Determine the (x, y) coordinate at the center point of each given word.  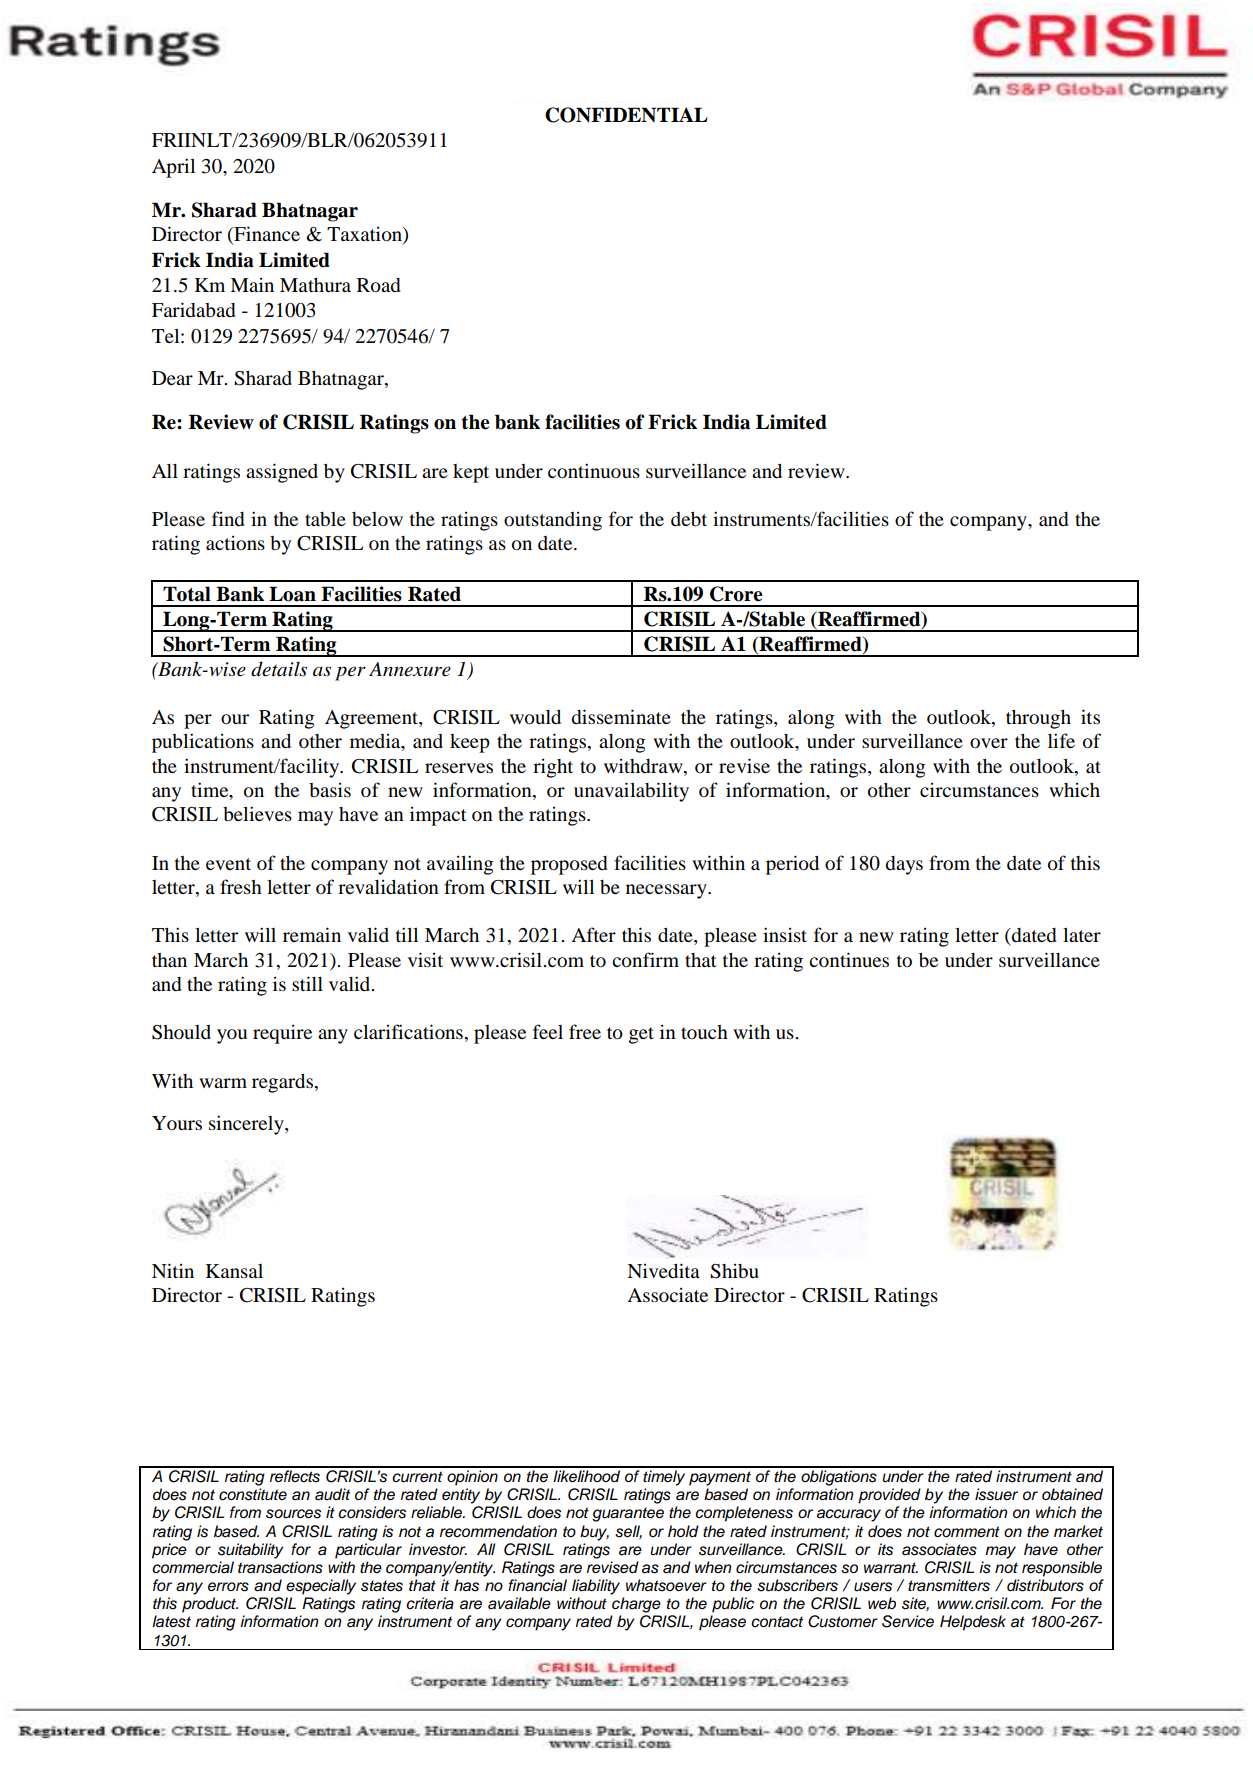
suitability (251, 1551)
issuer (996, 1494)
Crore (736, 594)
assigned (282, 473)
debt (689, 519)
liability (596, 1587)
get (641, 1035)
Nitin (173, 1270)
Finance (266, 235)
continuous (594, 470)
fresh (241, 886)
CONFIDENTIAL (626, 115)
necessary (667, 891)
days (904, 865)
